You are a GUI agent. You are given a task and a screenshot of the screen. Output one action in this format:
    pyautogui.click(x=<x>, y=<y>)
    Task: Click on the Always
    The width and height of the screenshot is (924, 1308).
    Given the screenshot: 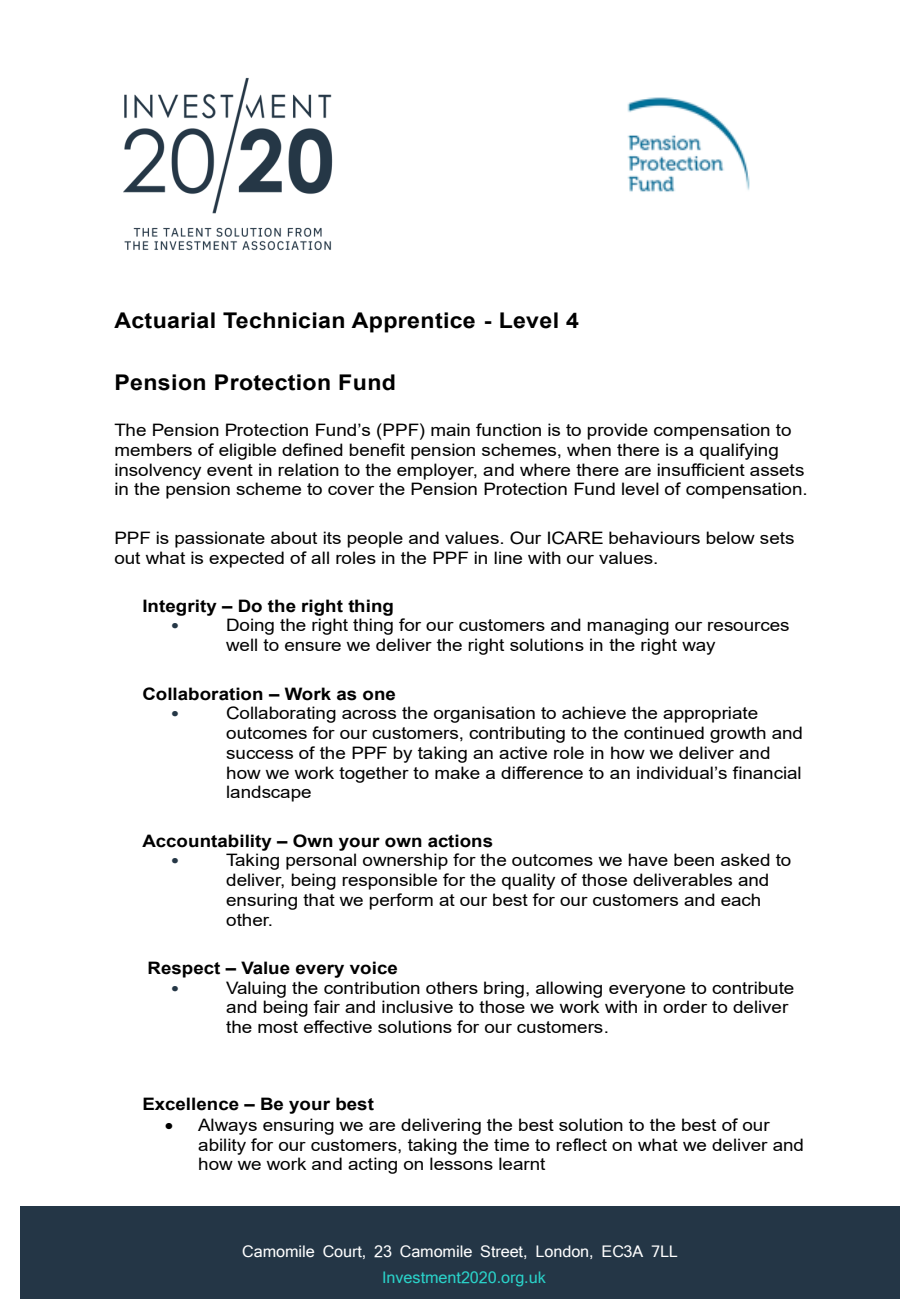 What is the action you would take?
    pyautogui.click(x=227, y=1126)
